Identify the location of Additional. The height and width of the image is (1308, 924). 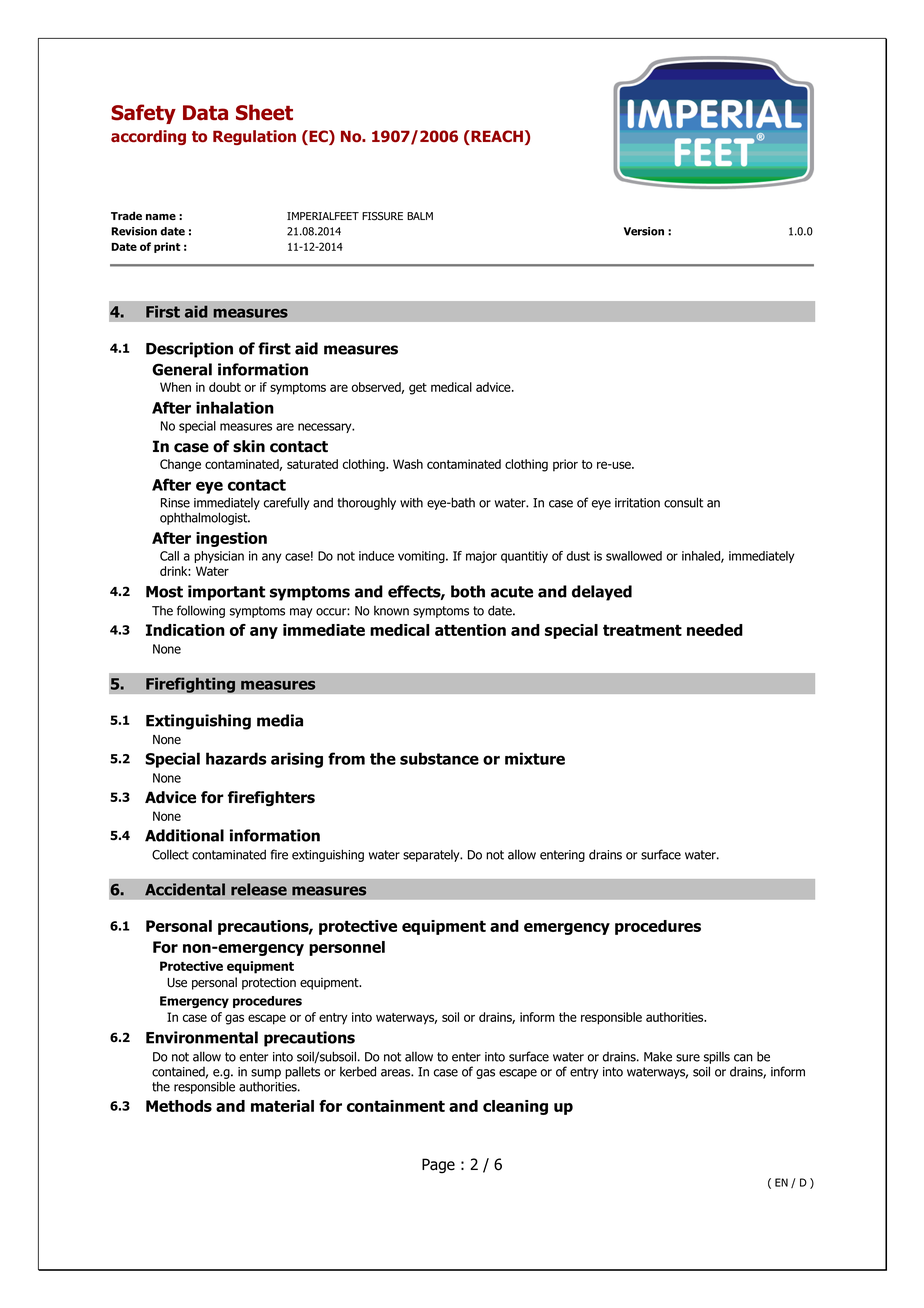
(184, 835).
